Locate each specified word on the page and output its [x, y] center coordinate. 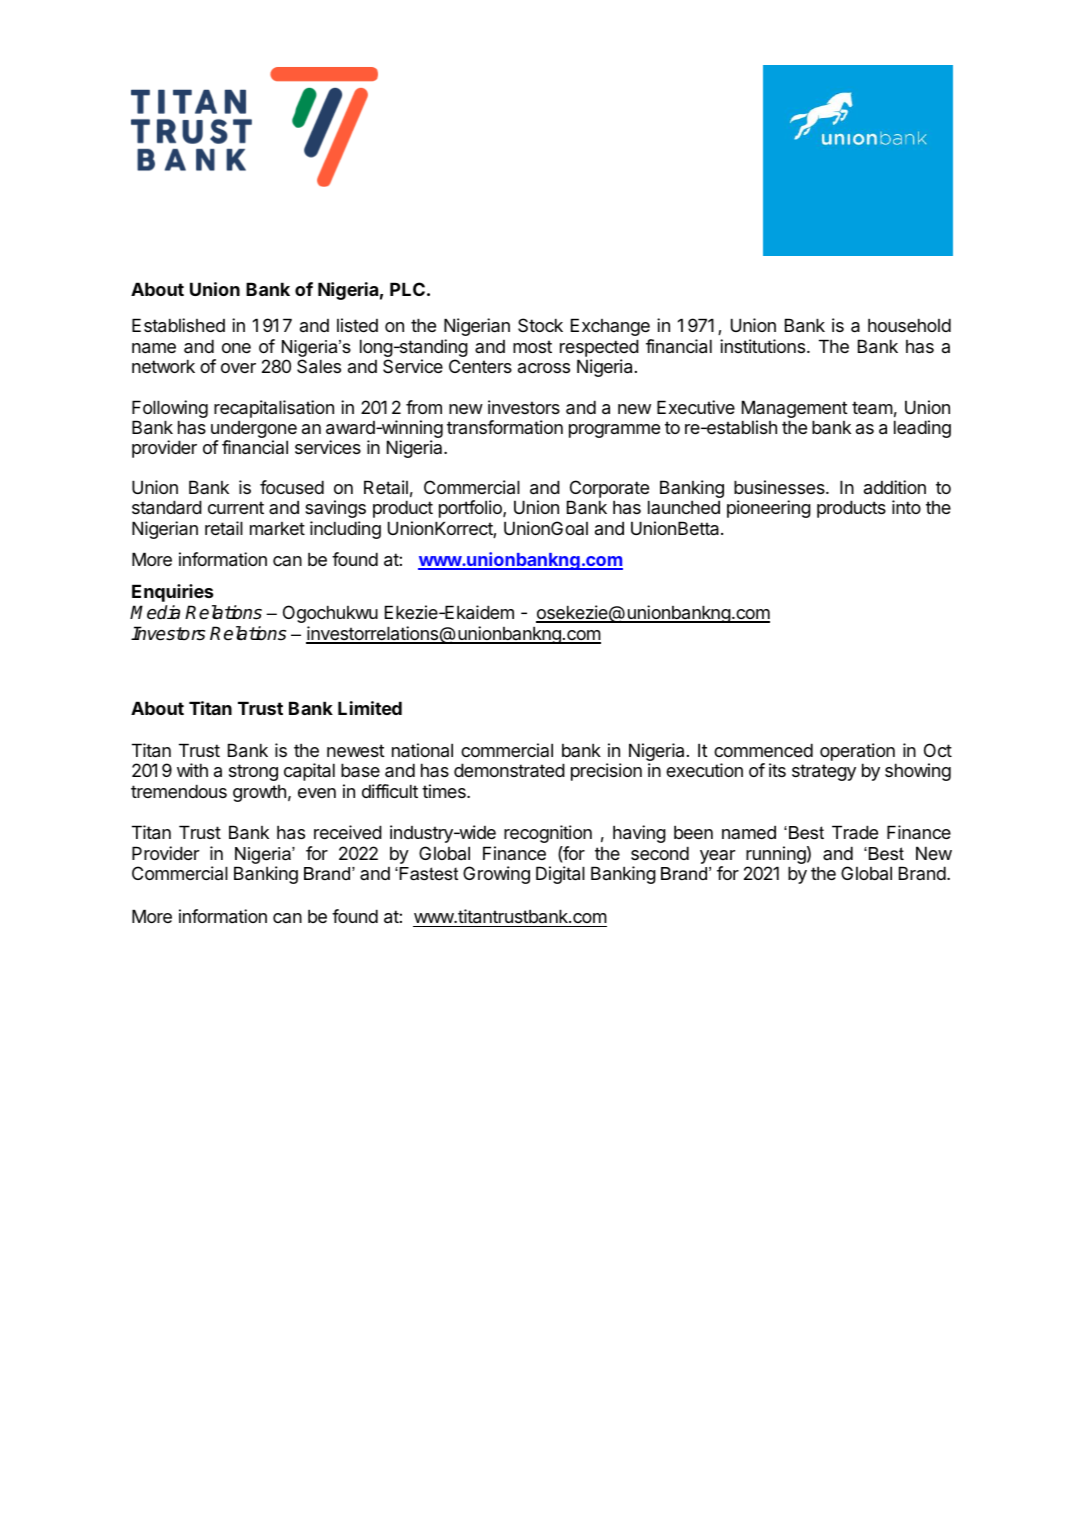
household [909, 325]
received [348, 832]
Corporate [608, 490]
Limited [370, 708]
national [422, 750]
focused [292, 487]
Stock [540, 325]
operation [857, 752]
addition [895, 487]
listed [357, 325]
